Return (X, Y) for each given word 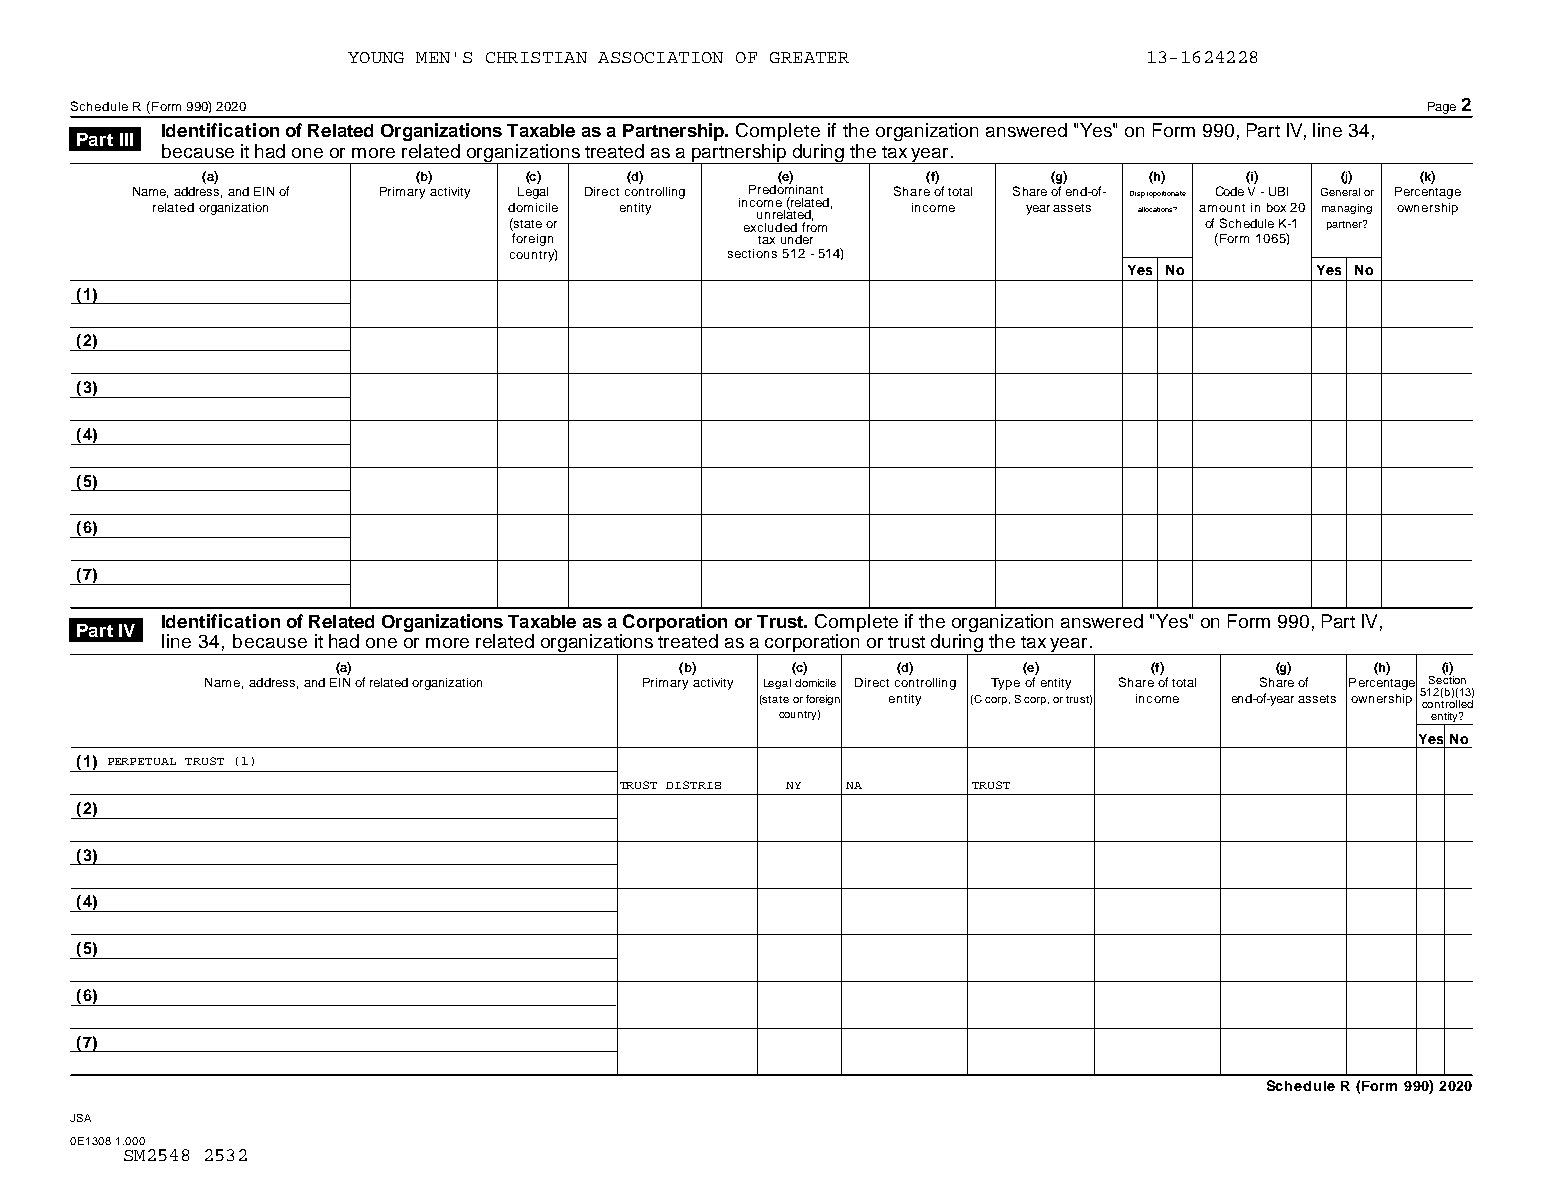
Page (1441, 109)
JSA (80, 1118)
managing (1347, 209)
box (1276, 207)
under (797, 239)
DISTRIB (693, 785)
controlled (1447, 704)
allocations (1156, 209)
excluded (770, 227)
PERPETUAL (142, 761)
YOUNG (376, 57)
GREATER (809, 57)
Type (1005, 684)
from (814, 226)
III (126, 139)
